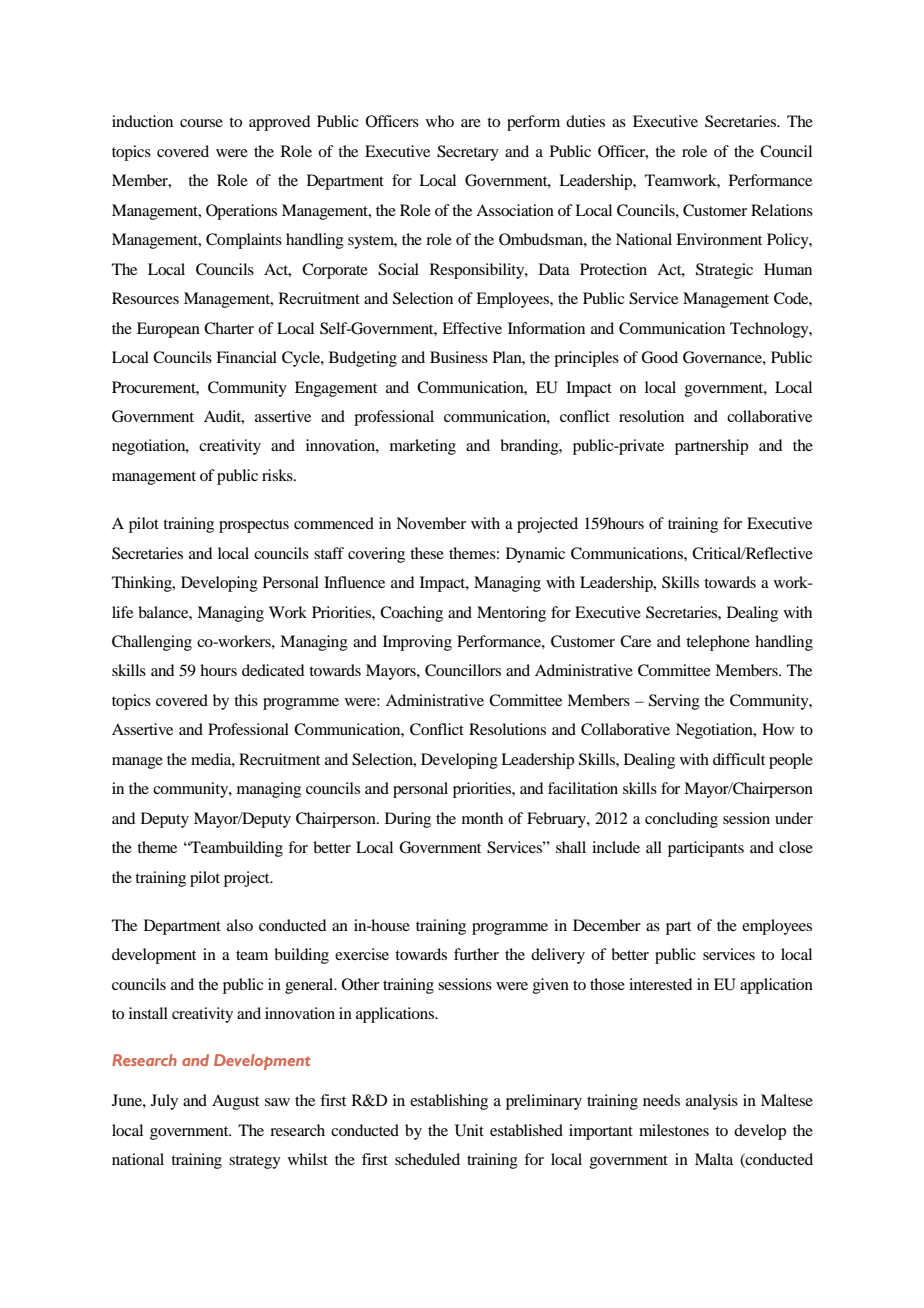 The height and width of the document is (1308, 924). I want to click on August, so click(235, 1102).
